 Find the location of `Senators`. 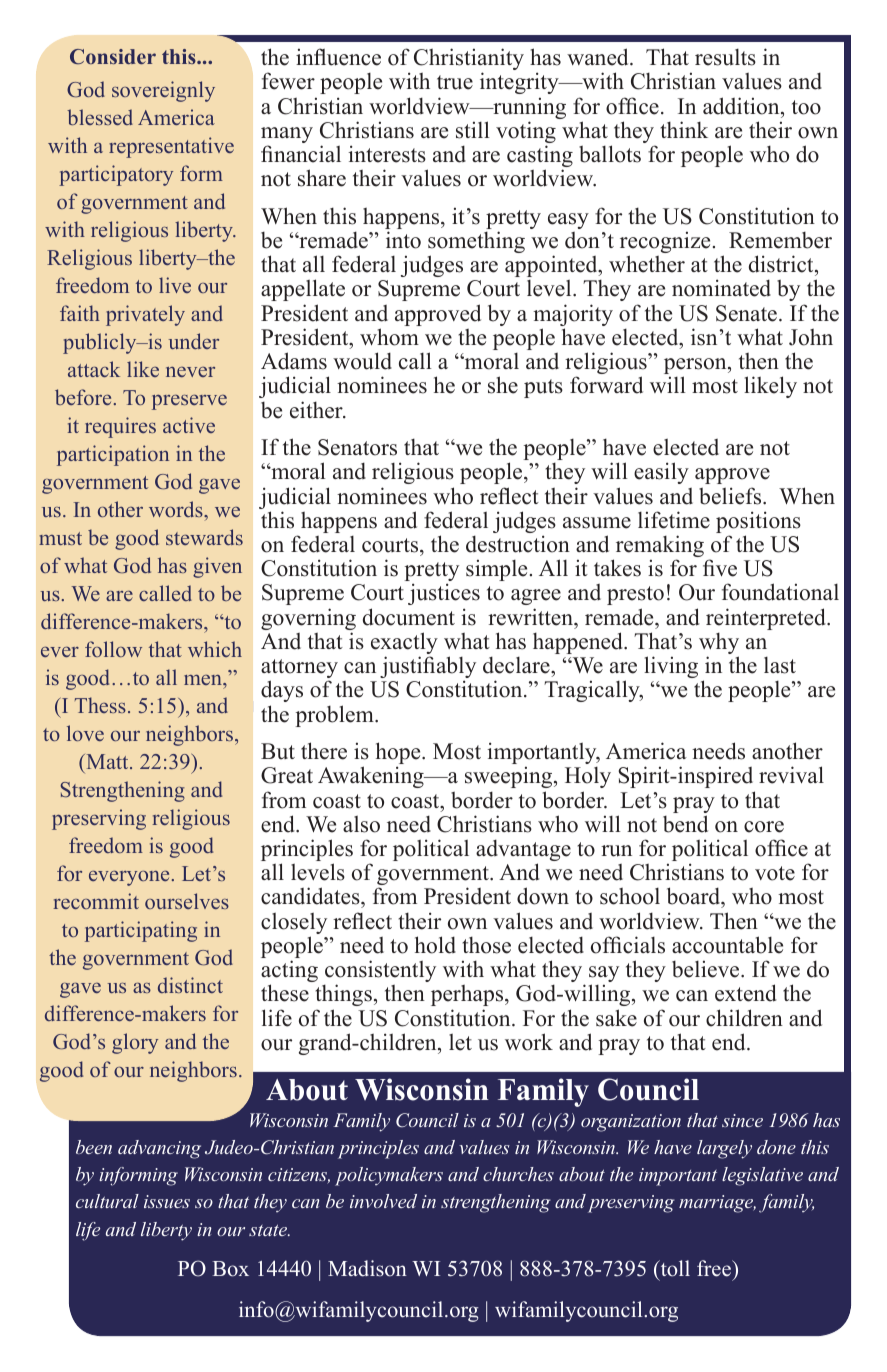

Senators is located at coordinates (357, 447).
